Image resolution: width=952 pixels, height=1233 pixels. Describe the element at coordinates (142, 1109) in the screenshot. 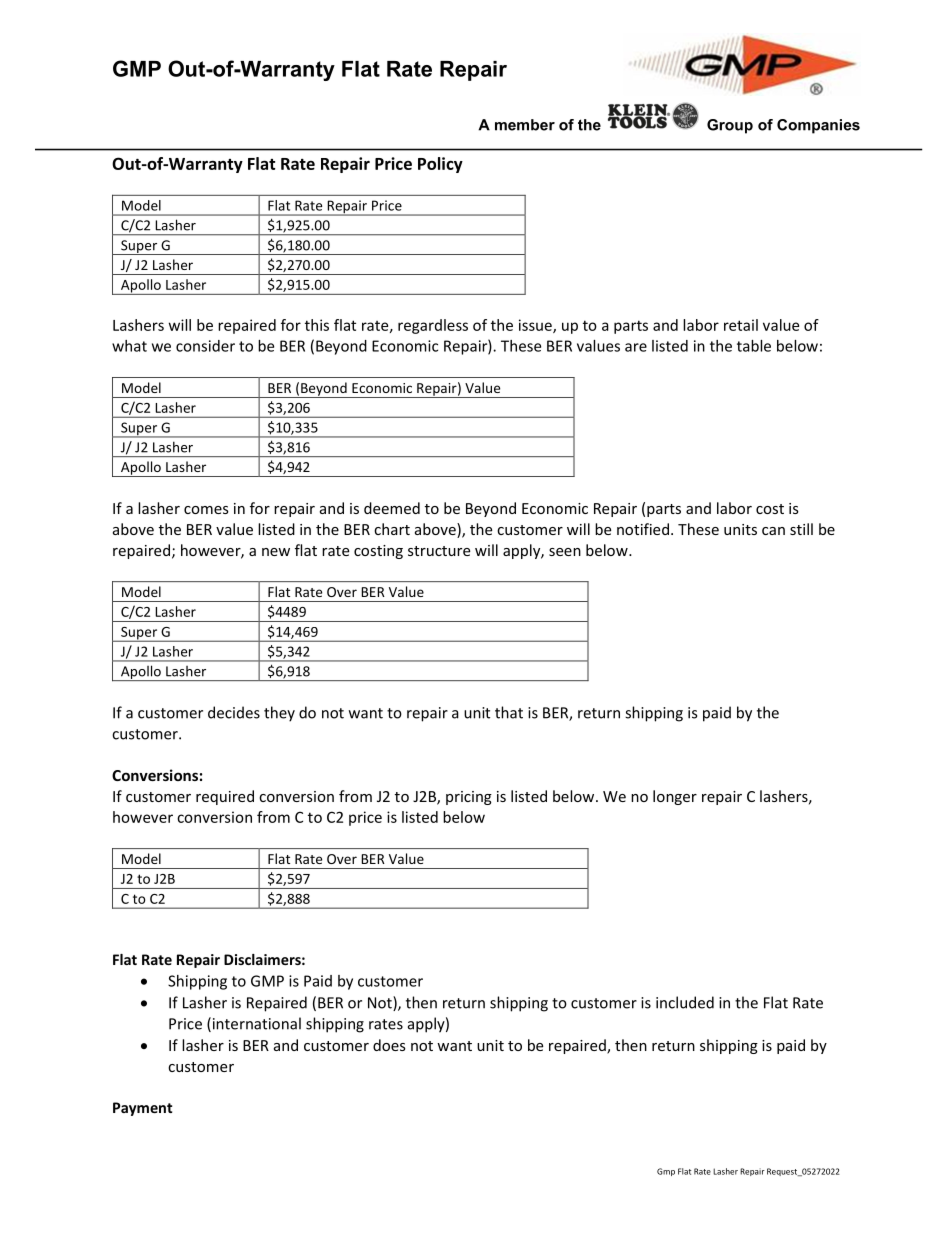

I see `Payment` at that location.
